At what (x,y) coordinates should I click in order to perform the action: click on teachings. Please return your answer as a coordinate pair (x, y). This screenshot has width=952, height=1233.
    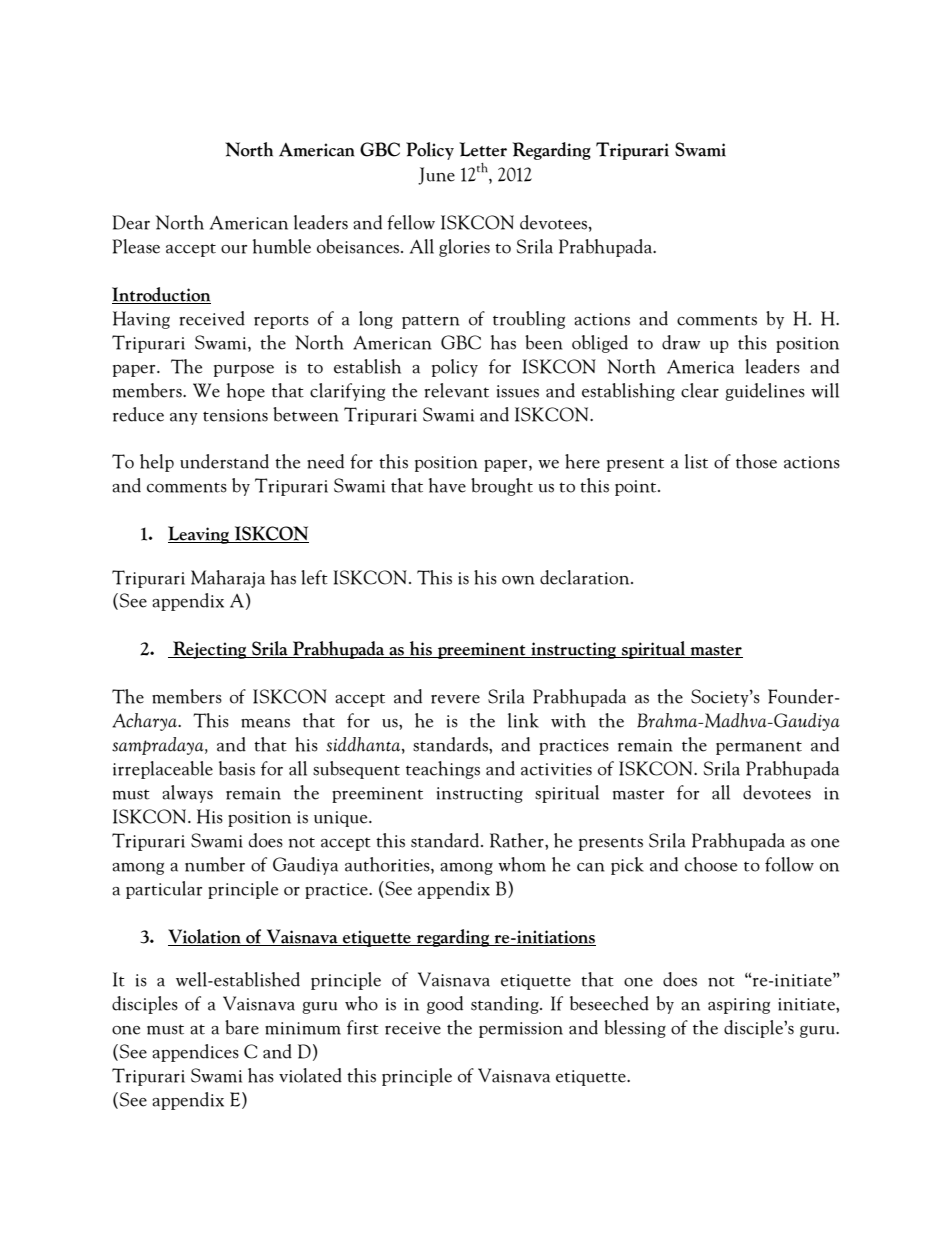
    Looking at the image, I should click on (443, 770).
